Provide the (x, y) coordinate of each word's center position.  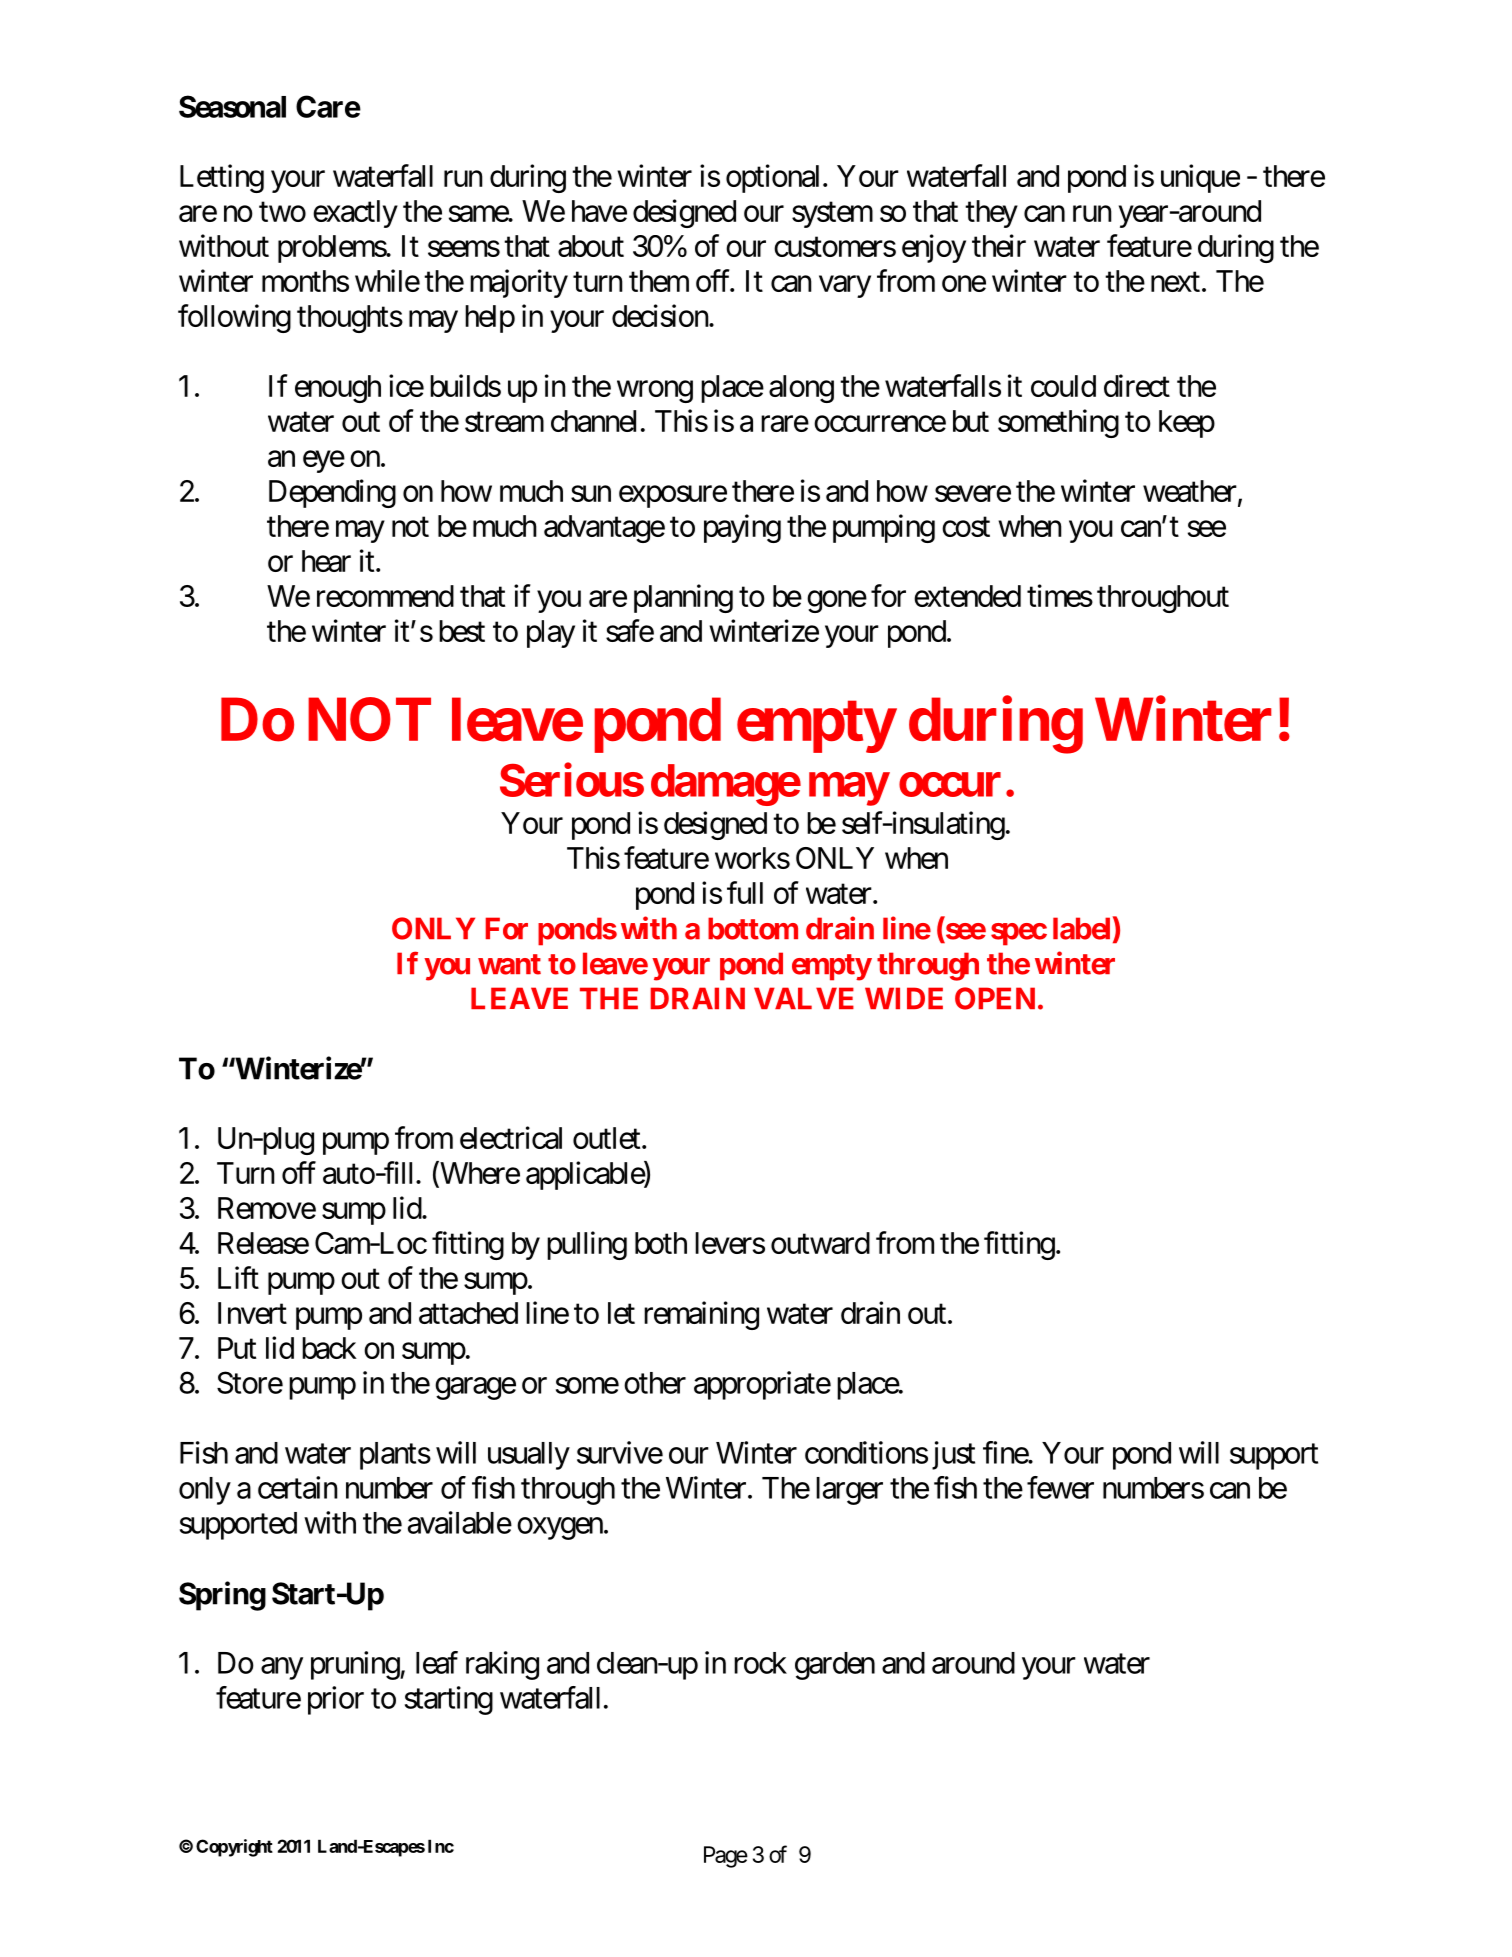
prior (336, 1700)
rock (760, 1663)
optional (775, 178)
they (991, 214)
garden (835, 1666)
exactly (355, 214)
